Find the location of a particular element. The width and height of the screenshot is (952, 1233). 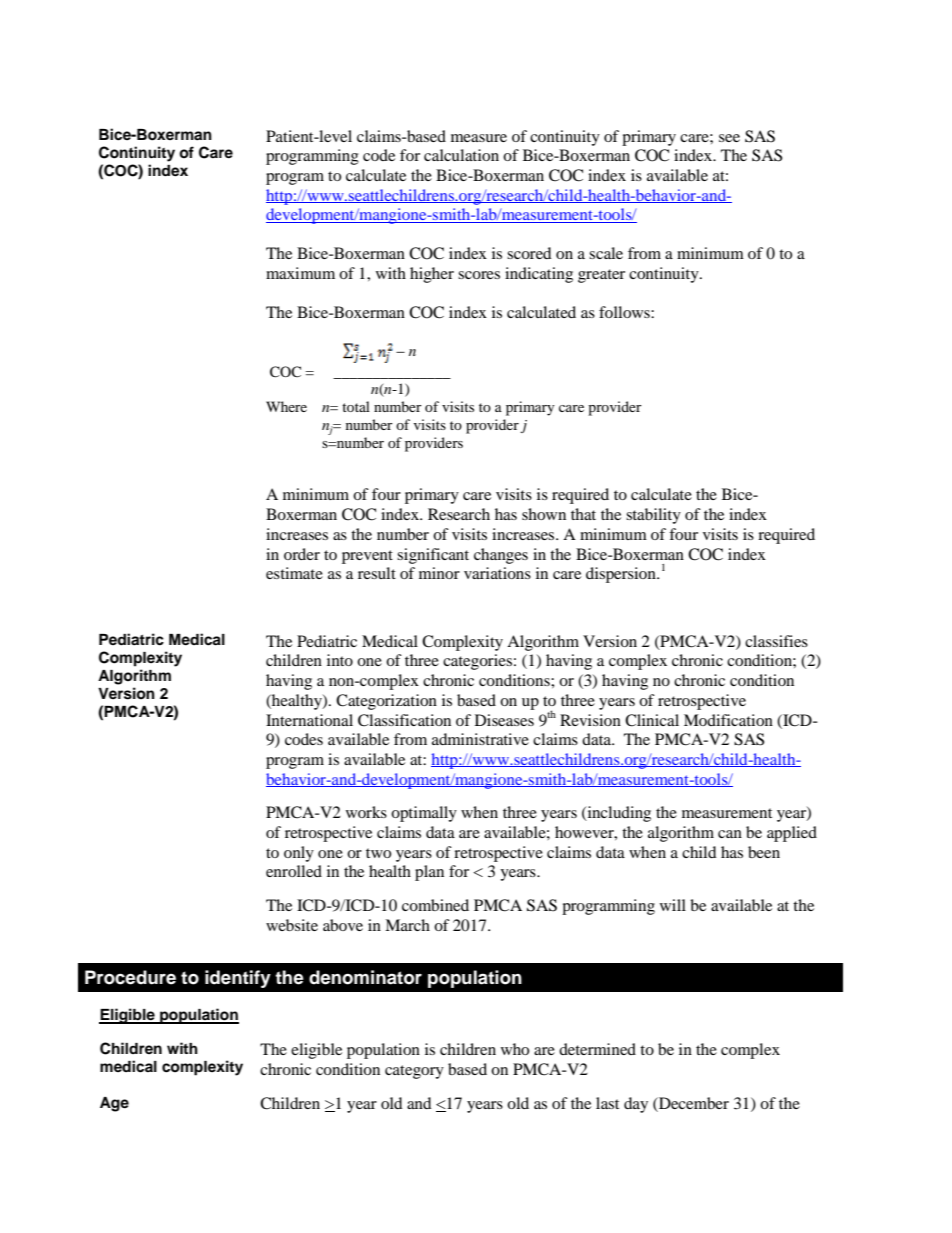

Where is located at coordinates (286, 406).
